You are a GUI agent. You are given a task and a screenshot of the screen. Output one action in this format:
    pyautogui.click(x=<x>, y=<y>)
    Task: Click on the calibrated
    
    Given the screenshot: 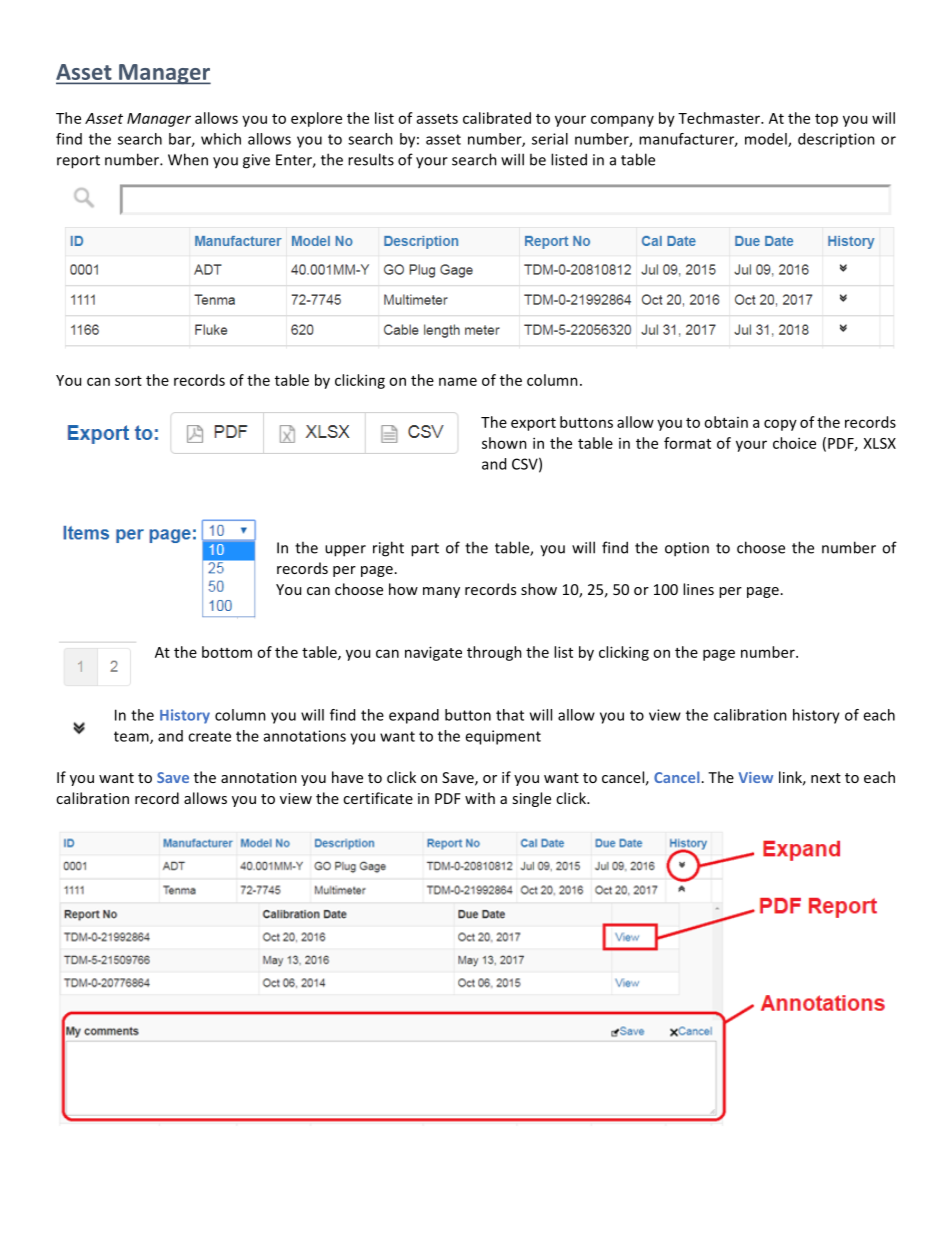 What is the action you would take?
    pyautogui.click(x=497, y=118)
